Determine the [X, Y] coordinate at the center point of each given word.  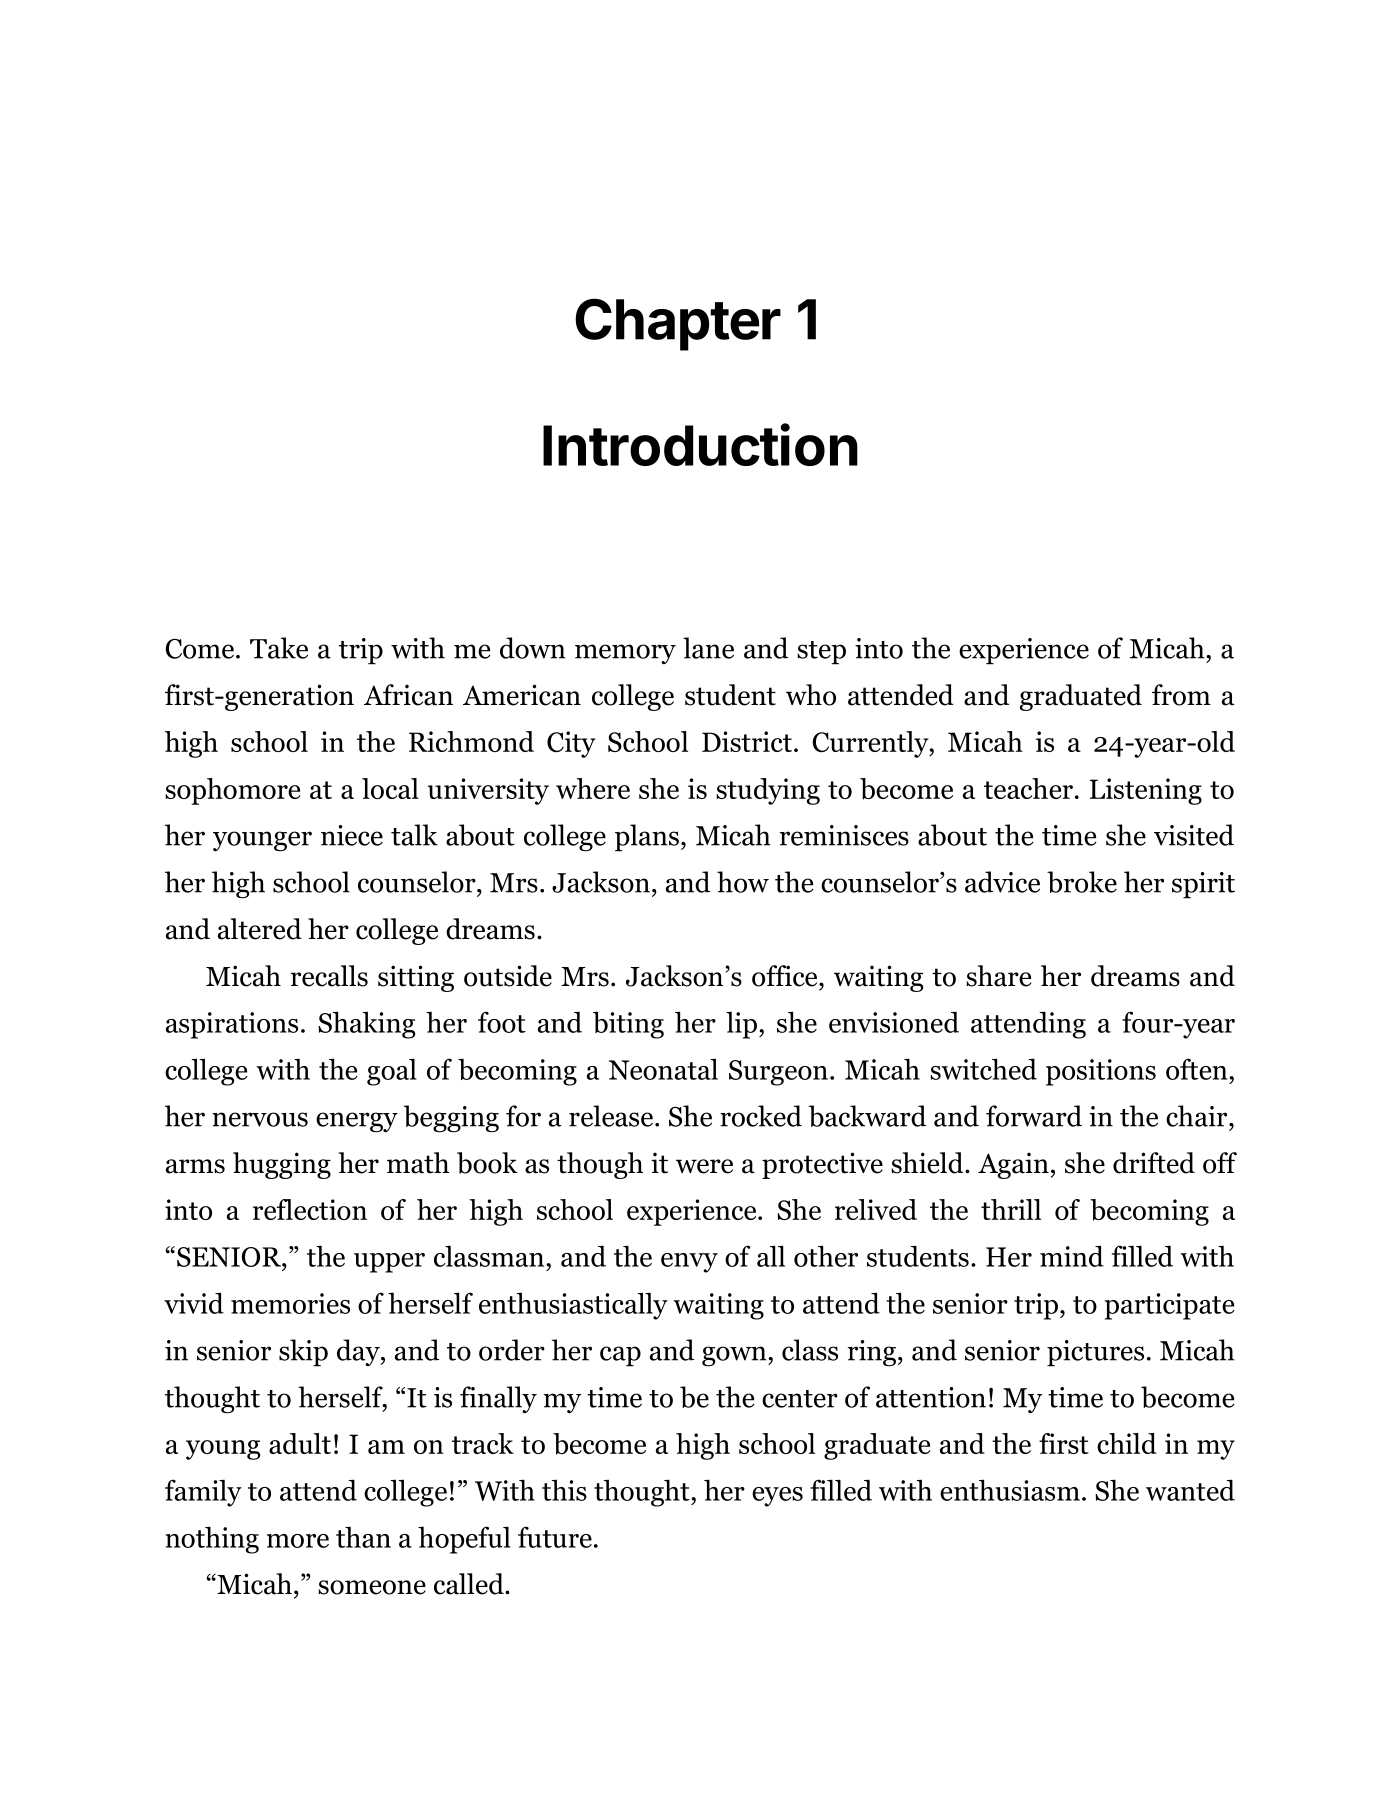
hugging [282, 1165]
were [704, 1166]
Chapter [678, 324]
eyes [777, 1497]
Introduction [700, 444]
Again [1013, 1165]
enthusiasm [1010, 1490]
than [363, 1537]
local [390, 788]
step [821, 653]
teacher [1030, 788]
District [747, 741]
